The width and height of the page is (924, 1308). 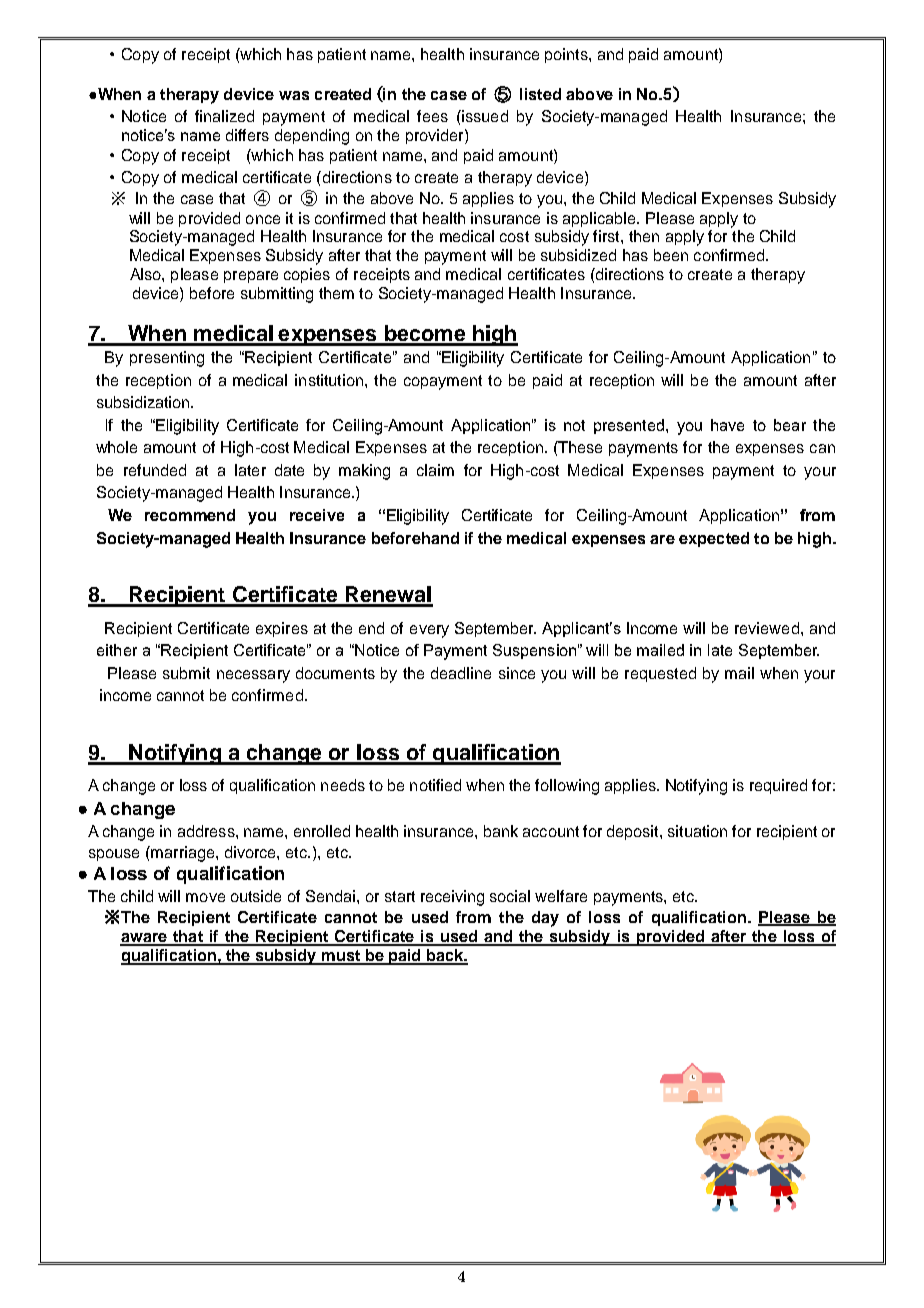 I want to click on receiving, so click(x=452, y=898).
